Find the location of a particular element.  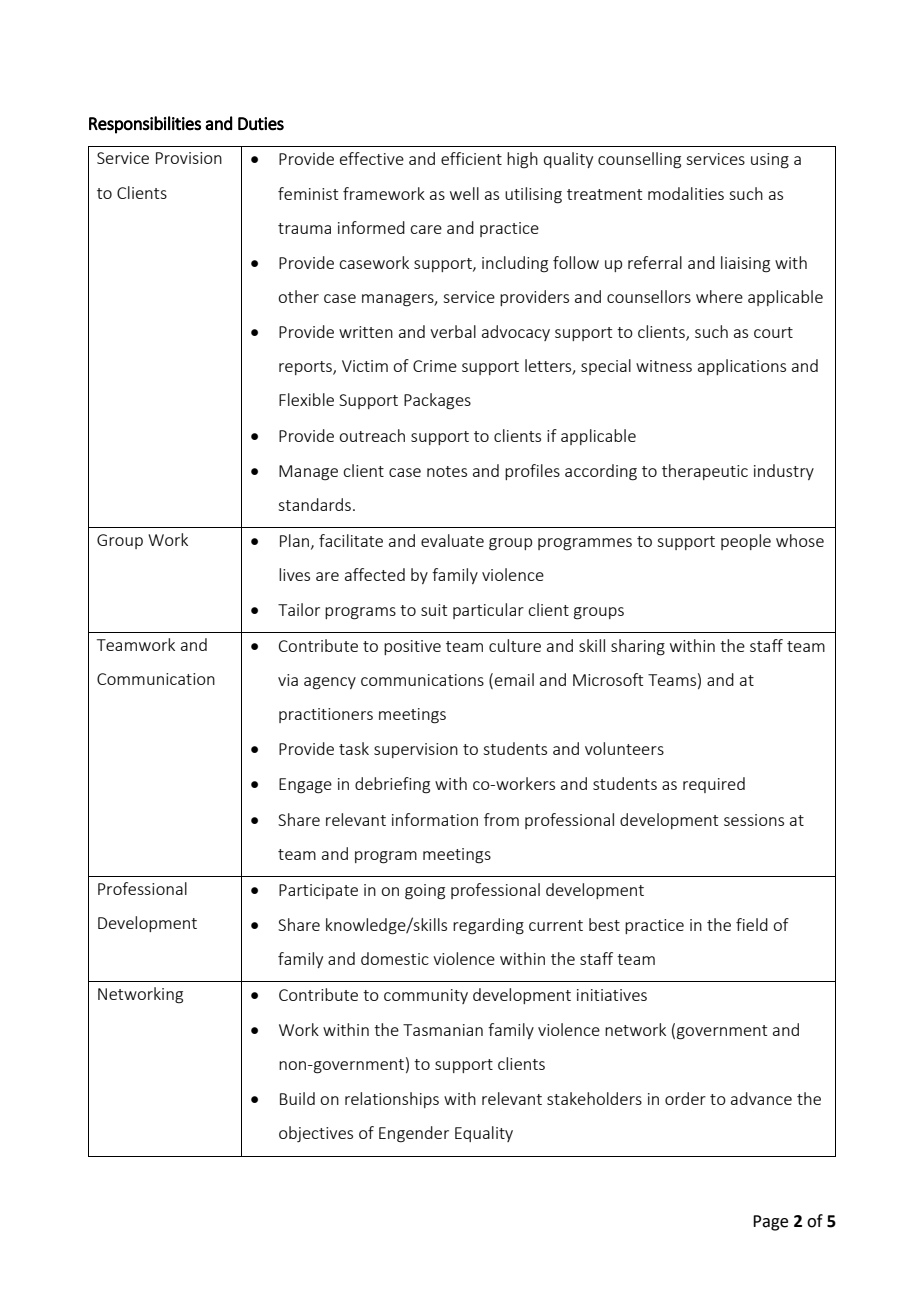

evaluate is located at coordinates (452, 540).
